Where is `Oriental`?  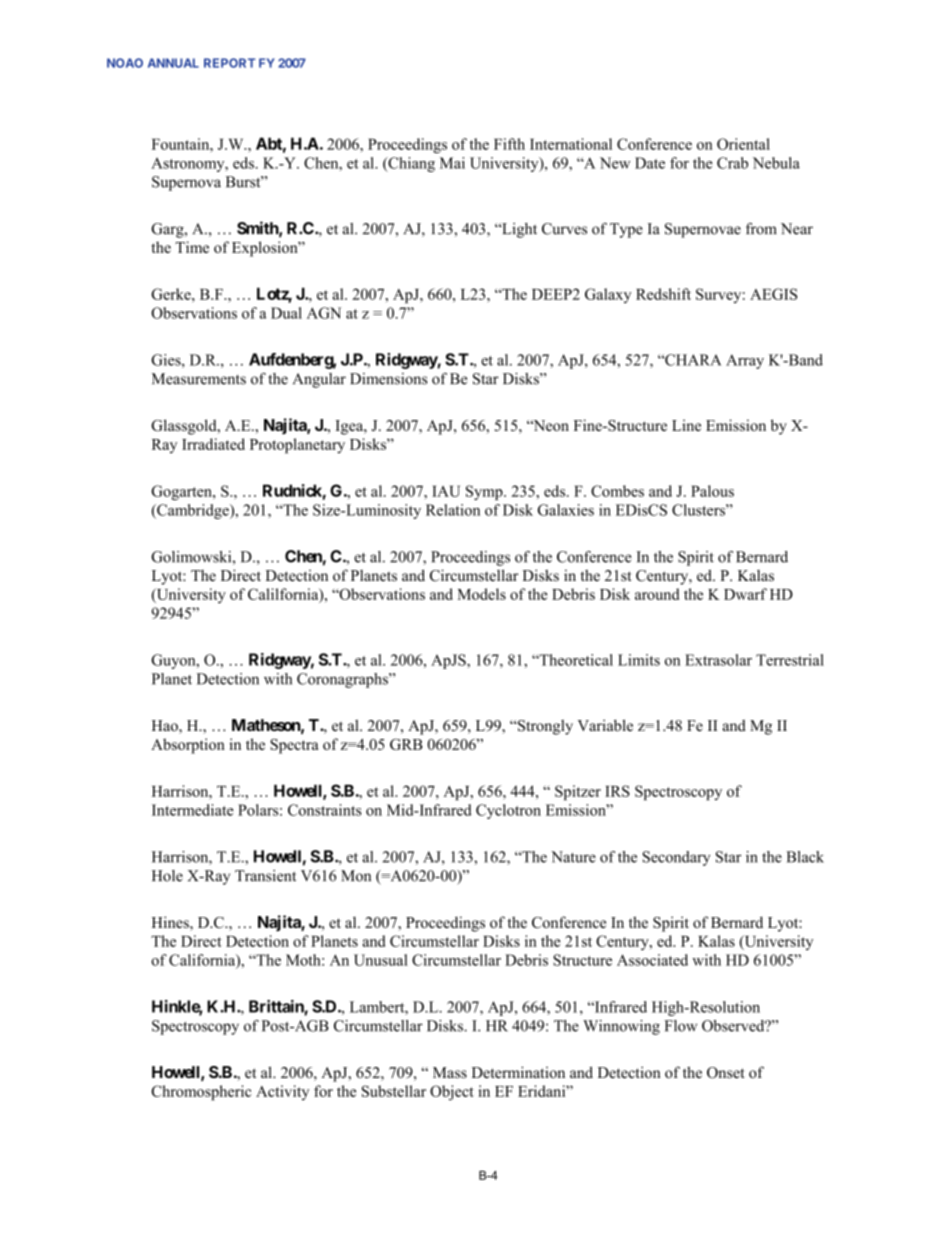
Oriental is located at coordinates (743, 144).
